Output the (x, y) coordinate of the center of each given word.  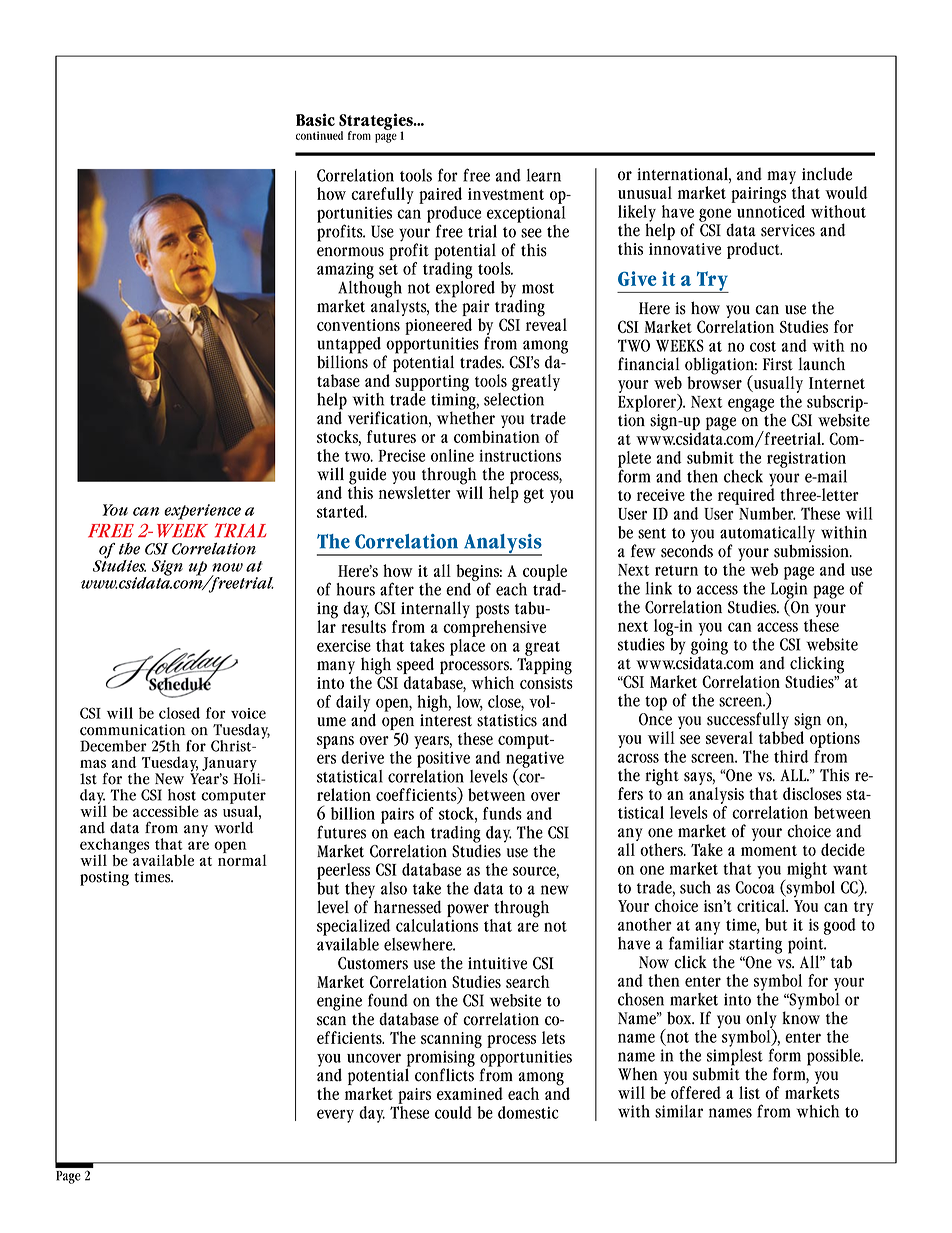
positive (443, 759)
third (791, 756)
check (743, 476)
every (335, 1116)
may (781, 177)
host (182, 795)
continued (319, 135)
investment (506, 194)
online (452, 455)
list (749, 1092)
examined (470, 1093)
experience (202, 512)
